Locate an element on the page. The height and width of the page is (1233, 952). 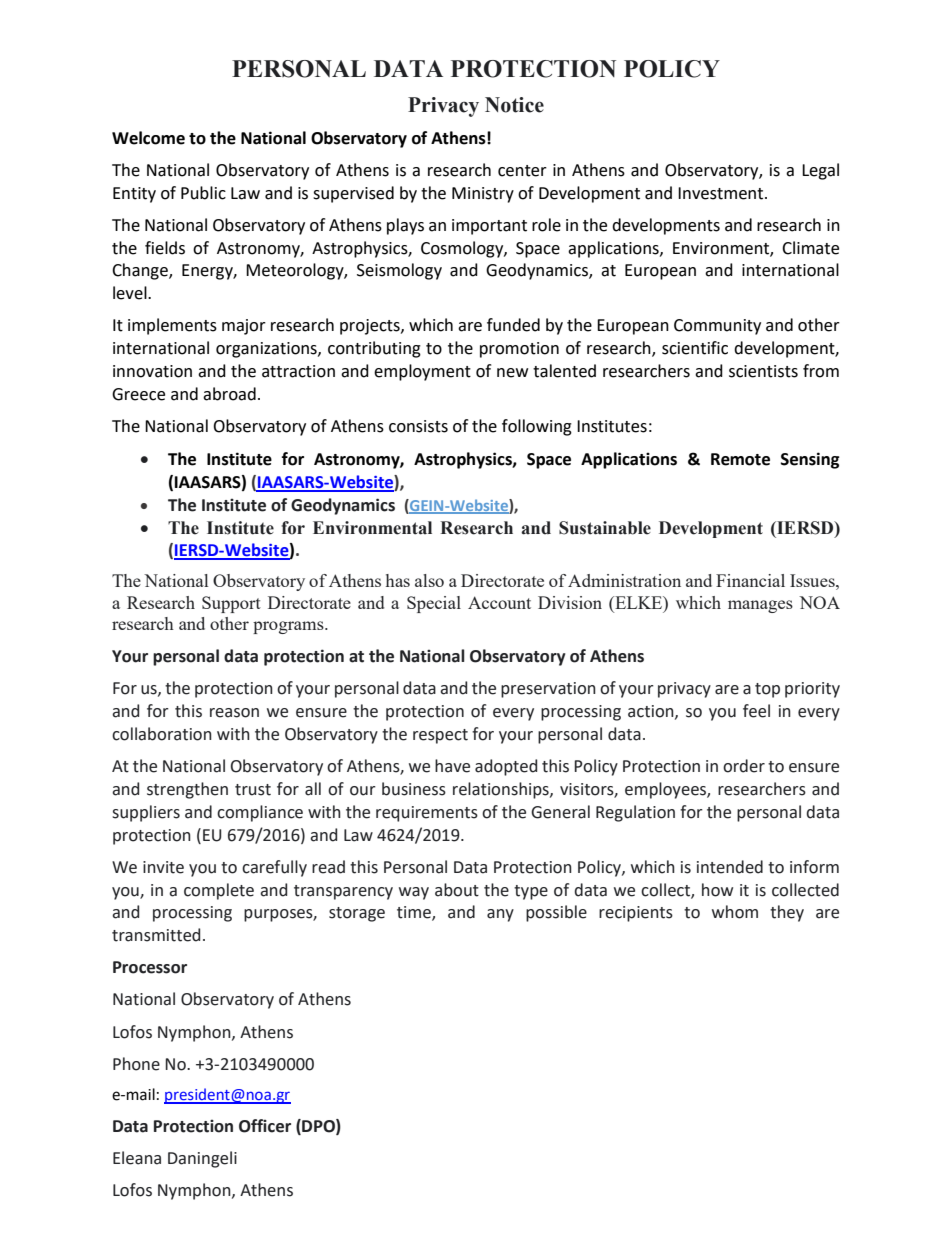
any is located at coordinates (500, 915).
